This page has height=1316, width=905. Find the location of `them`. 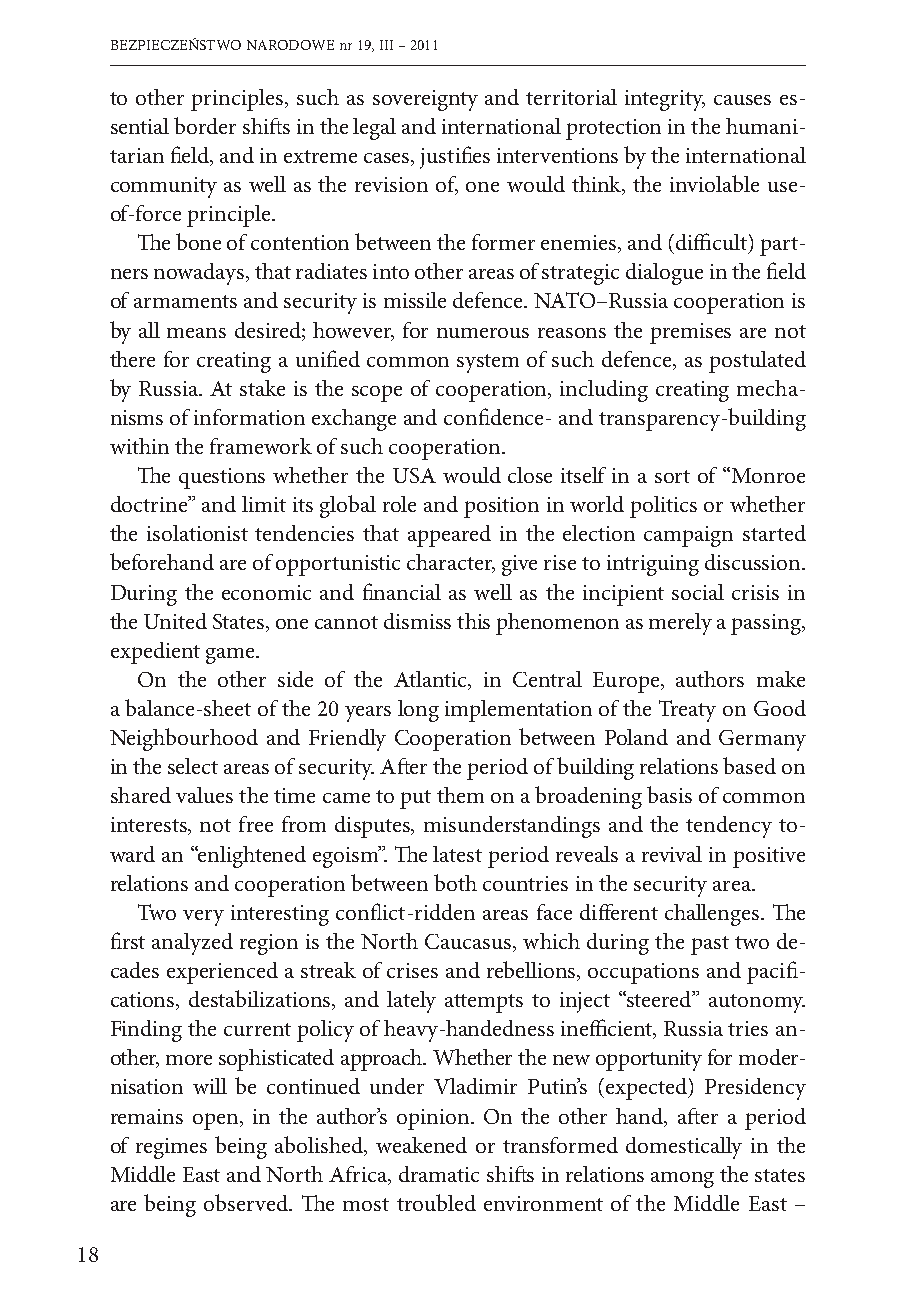

them is located at coordinates (460, 795).
